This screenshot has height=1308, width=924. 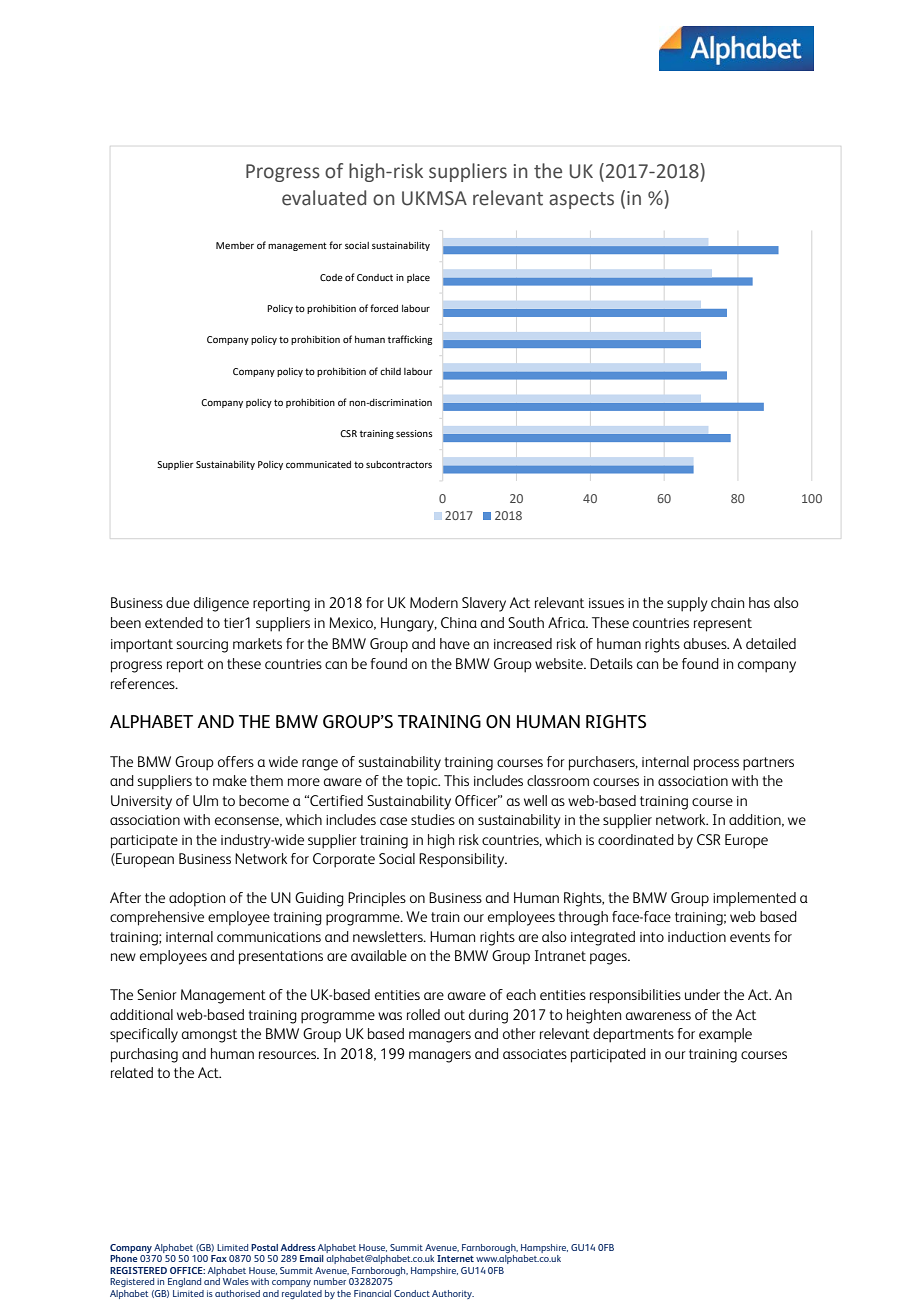 I want to click on newsletters, so click(x=389, y=936).
